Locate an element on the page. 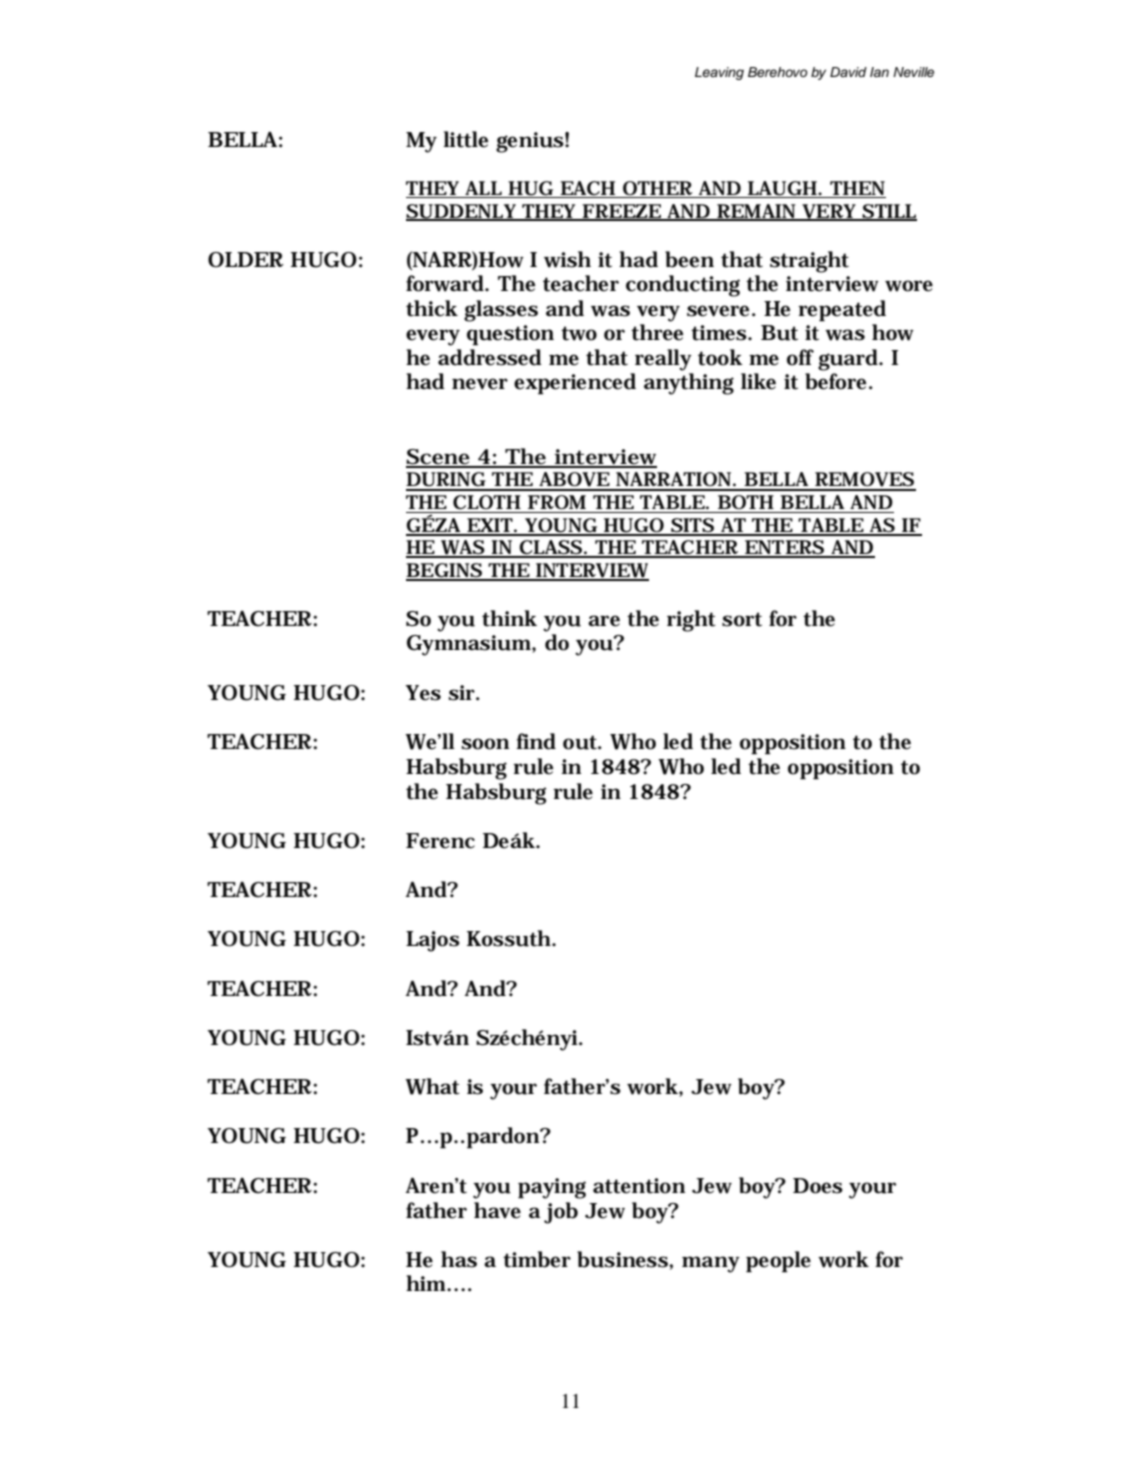 Image resolution: width=1139 pixels, height=1474 pixels. sort is located at coordinates (742, 619).
